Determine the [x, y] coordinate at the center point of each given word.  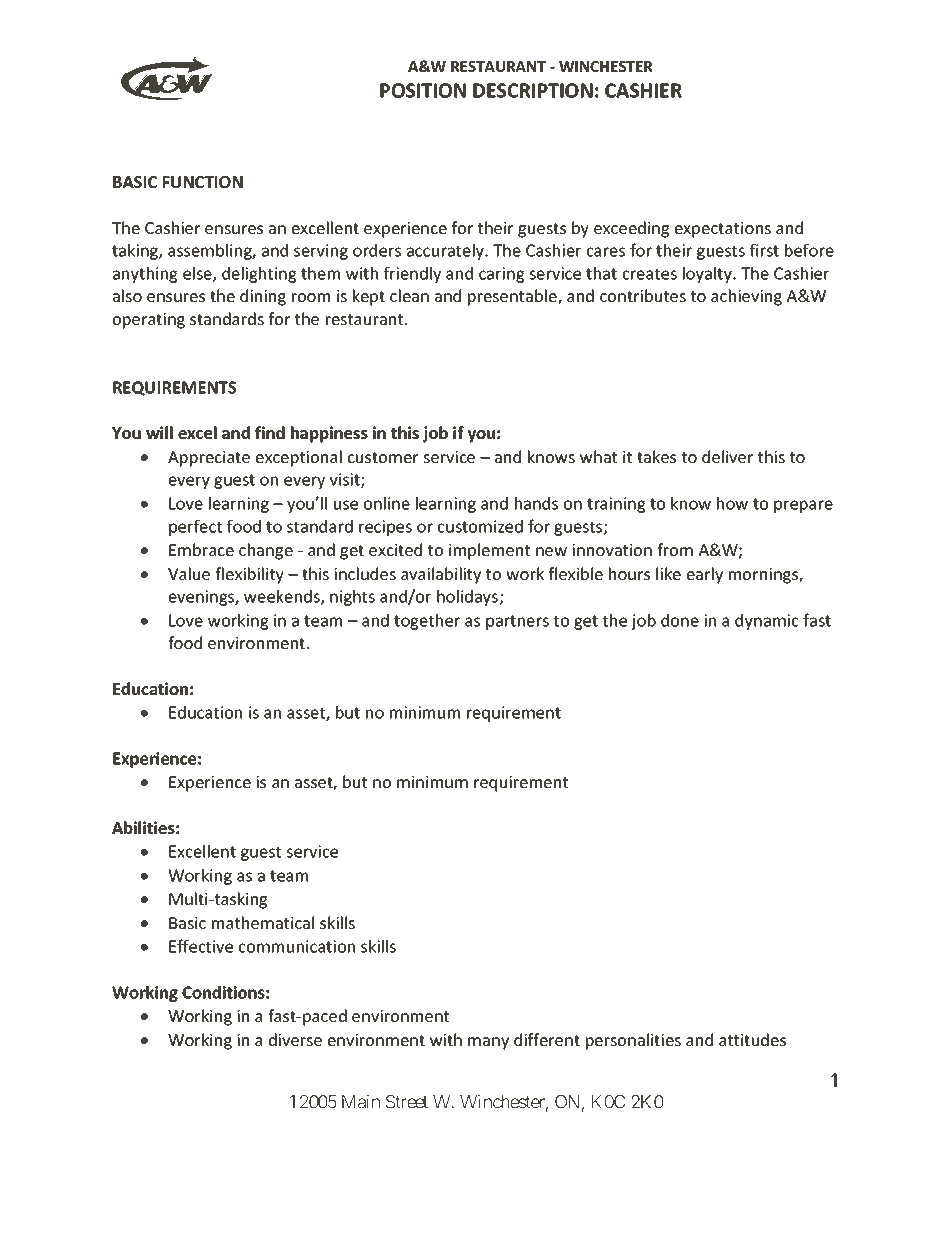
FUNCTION [203, 182]
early [705, 575]
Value [189, 573]
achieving [746, 297]
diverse [295, 1039]
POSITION [423, 90]
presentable [513, 297]
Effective [201, 946]
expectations [723, 230]
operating [149, 321]
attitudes [752, 1039]
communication [297, 946]
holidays [468, 598]
